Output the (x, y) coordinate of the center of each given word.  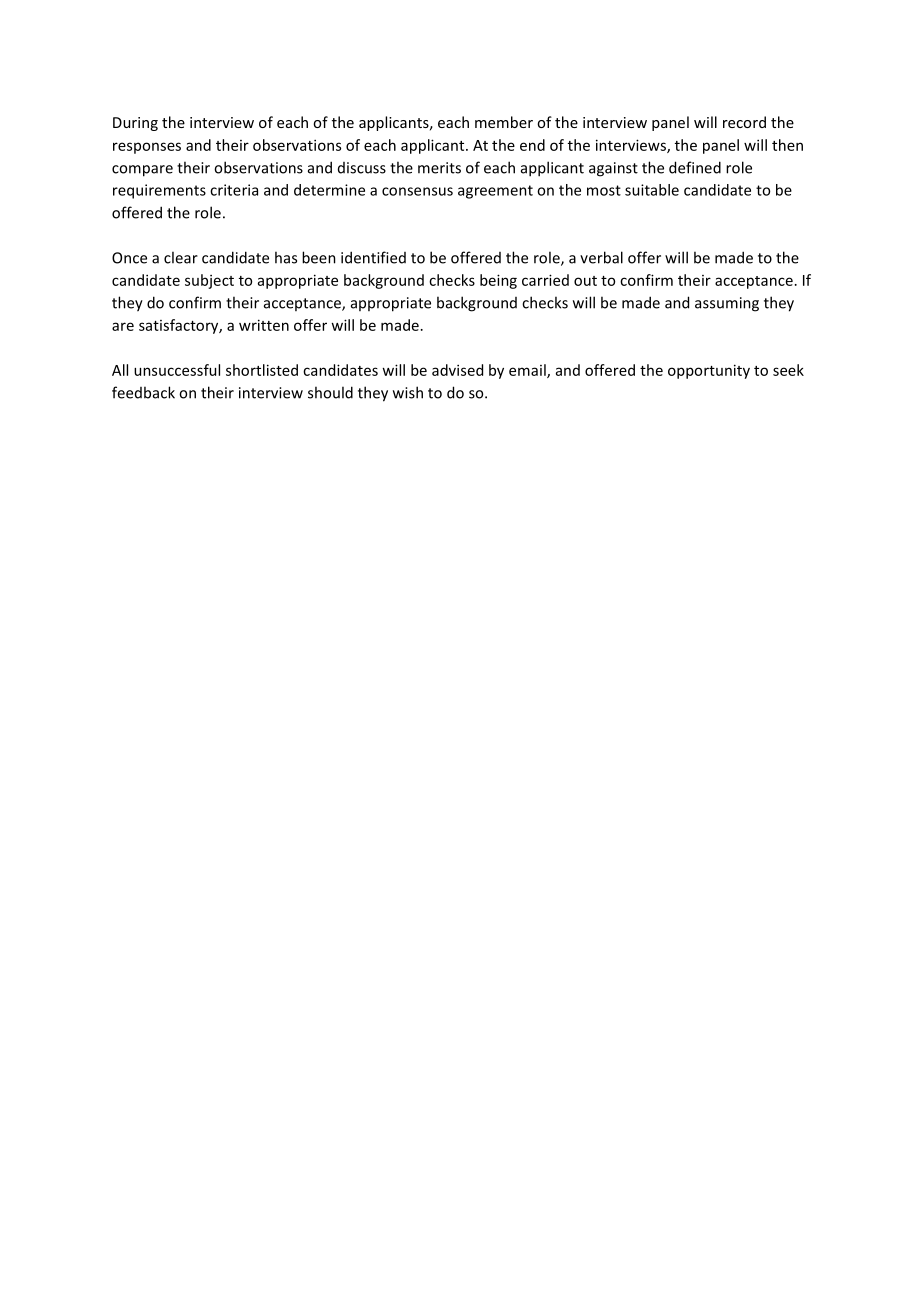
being (498, 281)
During (135, 124)
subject (209, 281)
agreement (495, 192)
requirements (159, 191)
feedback (143, 392)
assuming (727, 304)
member (504, 122)
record (744, 122)
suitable (652, 190)
